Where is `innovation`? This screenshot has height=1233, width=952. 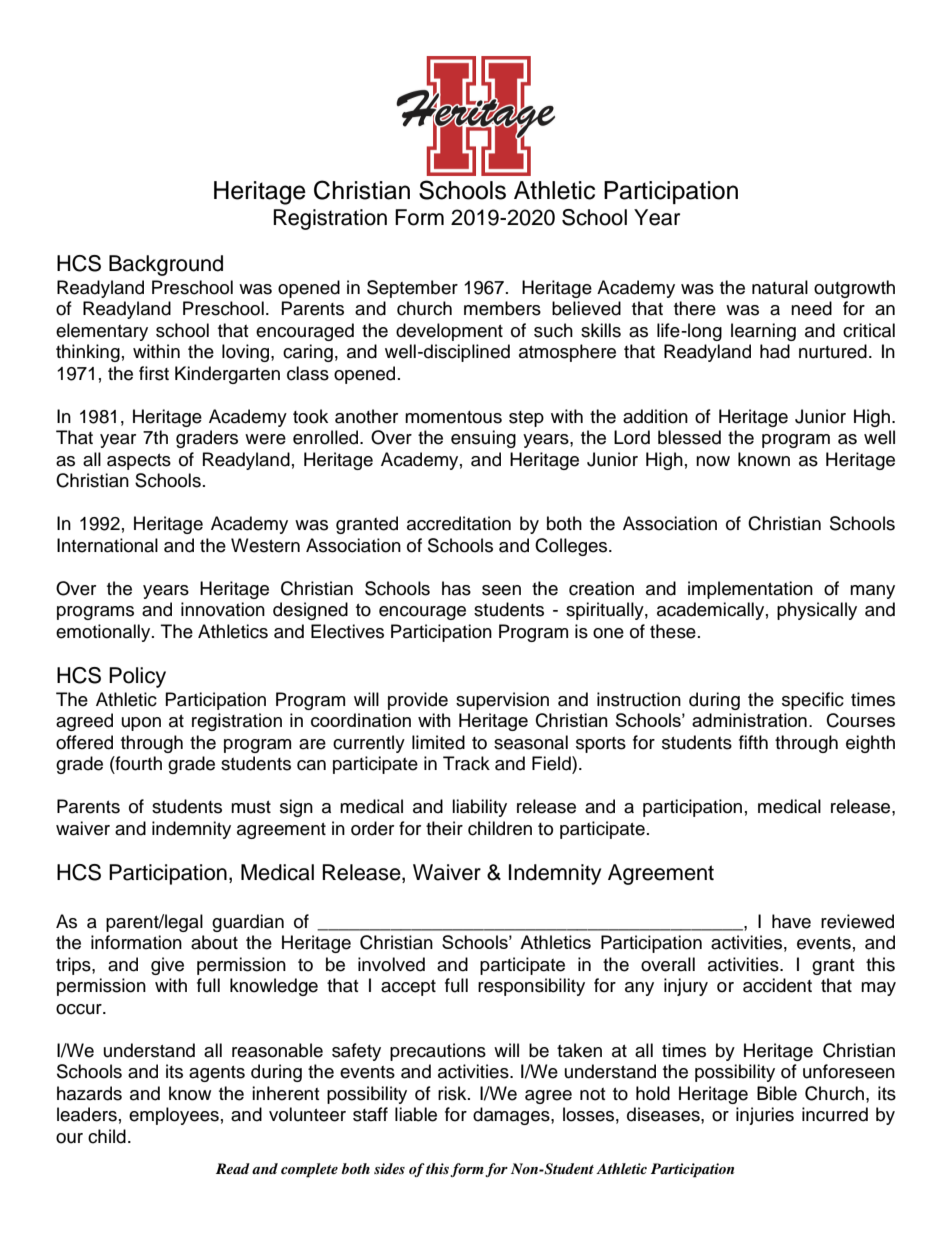 innovation is located at coordinates (223, 609).
